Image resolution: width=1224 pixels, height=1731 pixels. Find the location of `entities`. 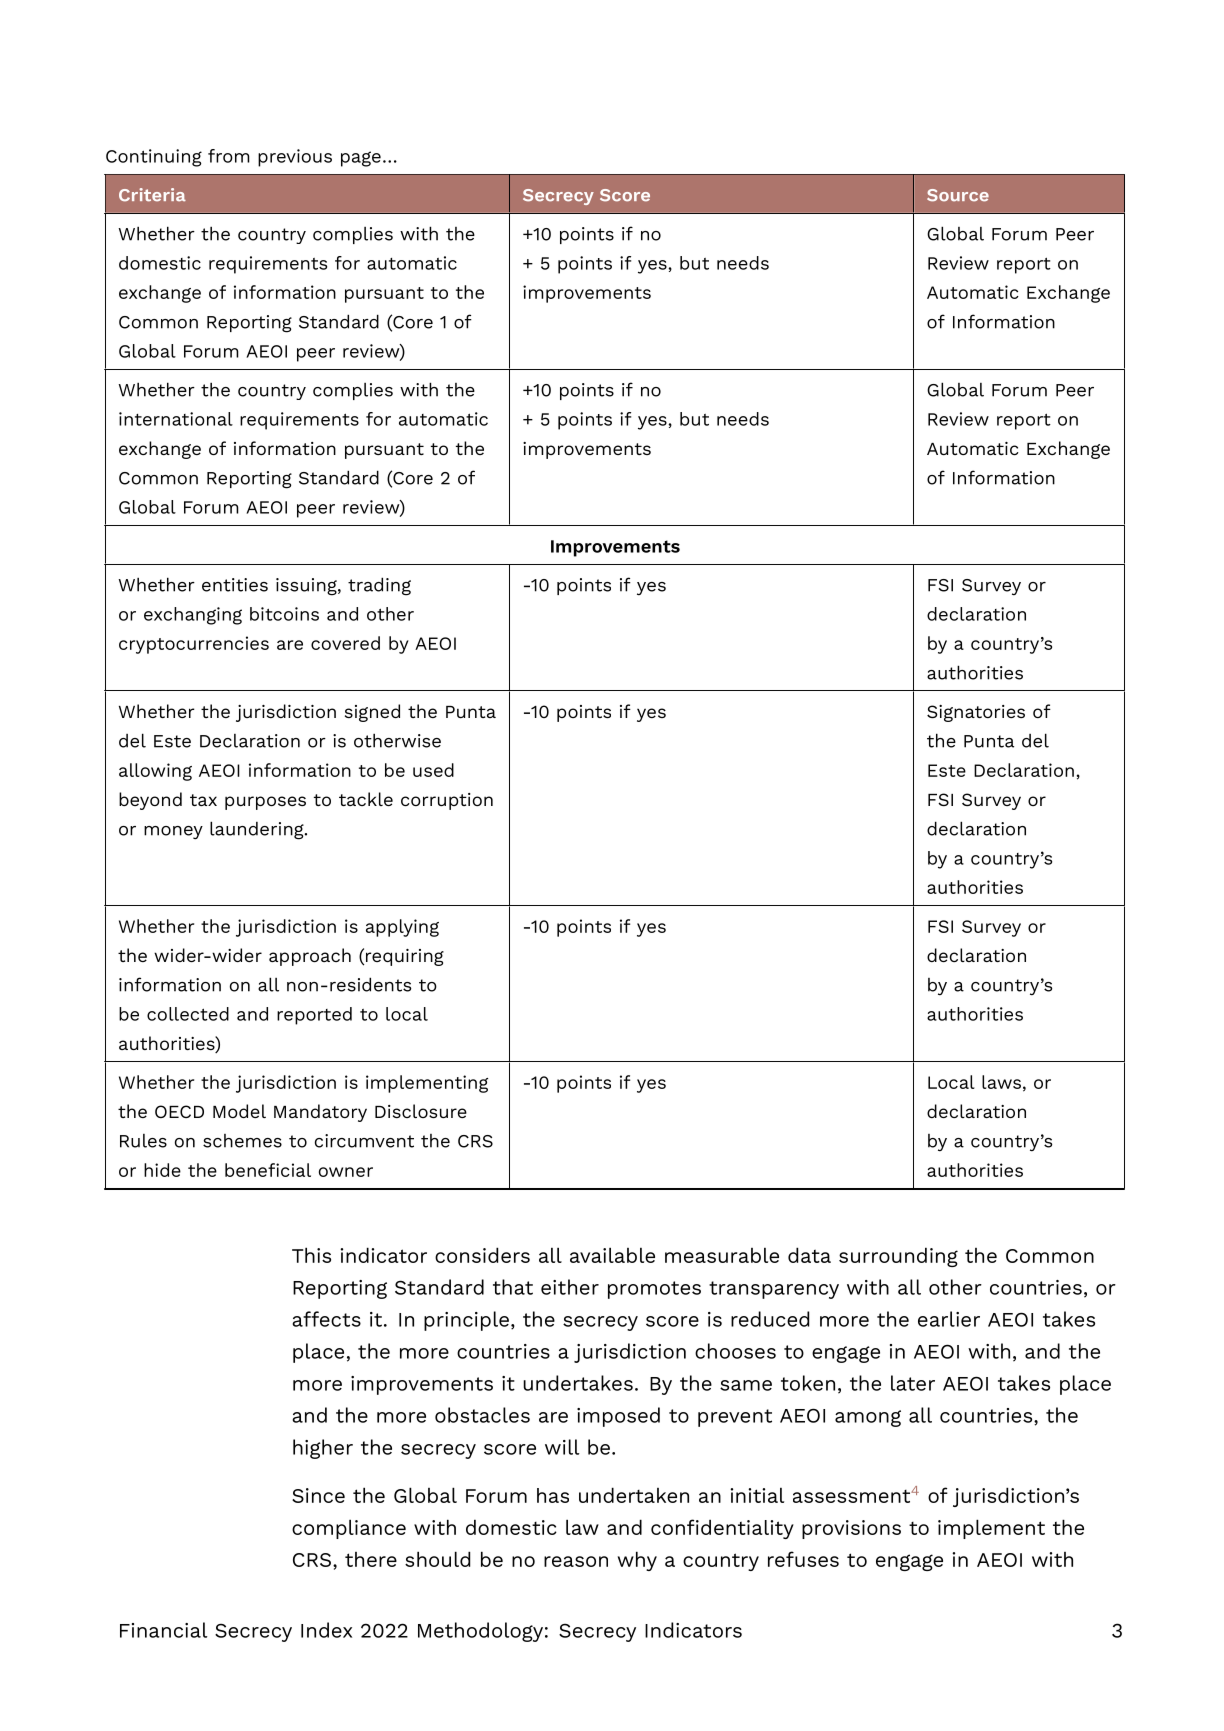

entities is located at coordinates (235, 585).
